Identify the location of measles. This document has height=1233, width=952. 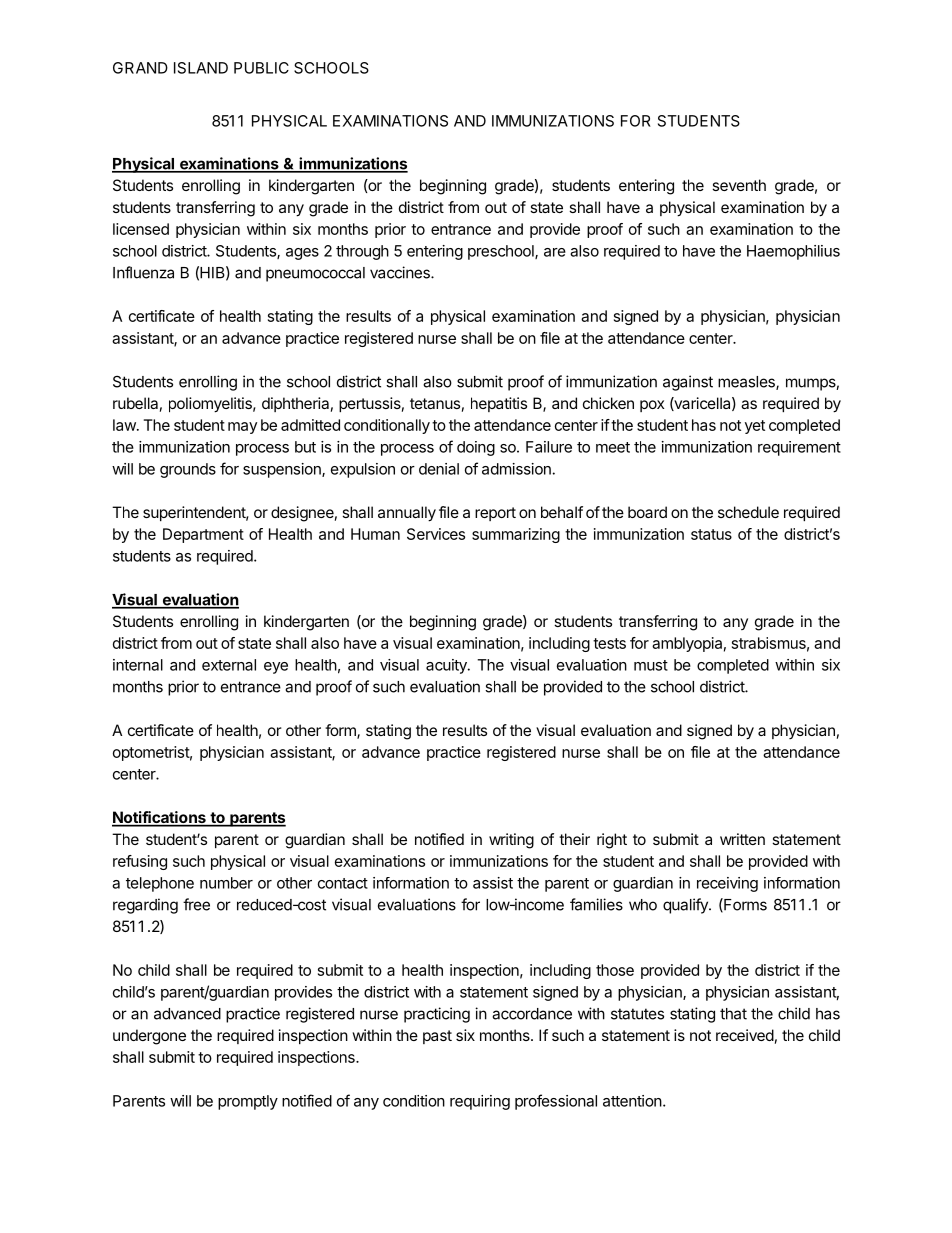
(747, 383).
